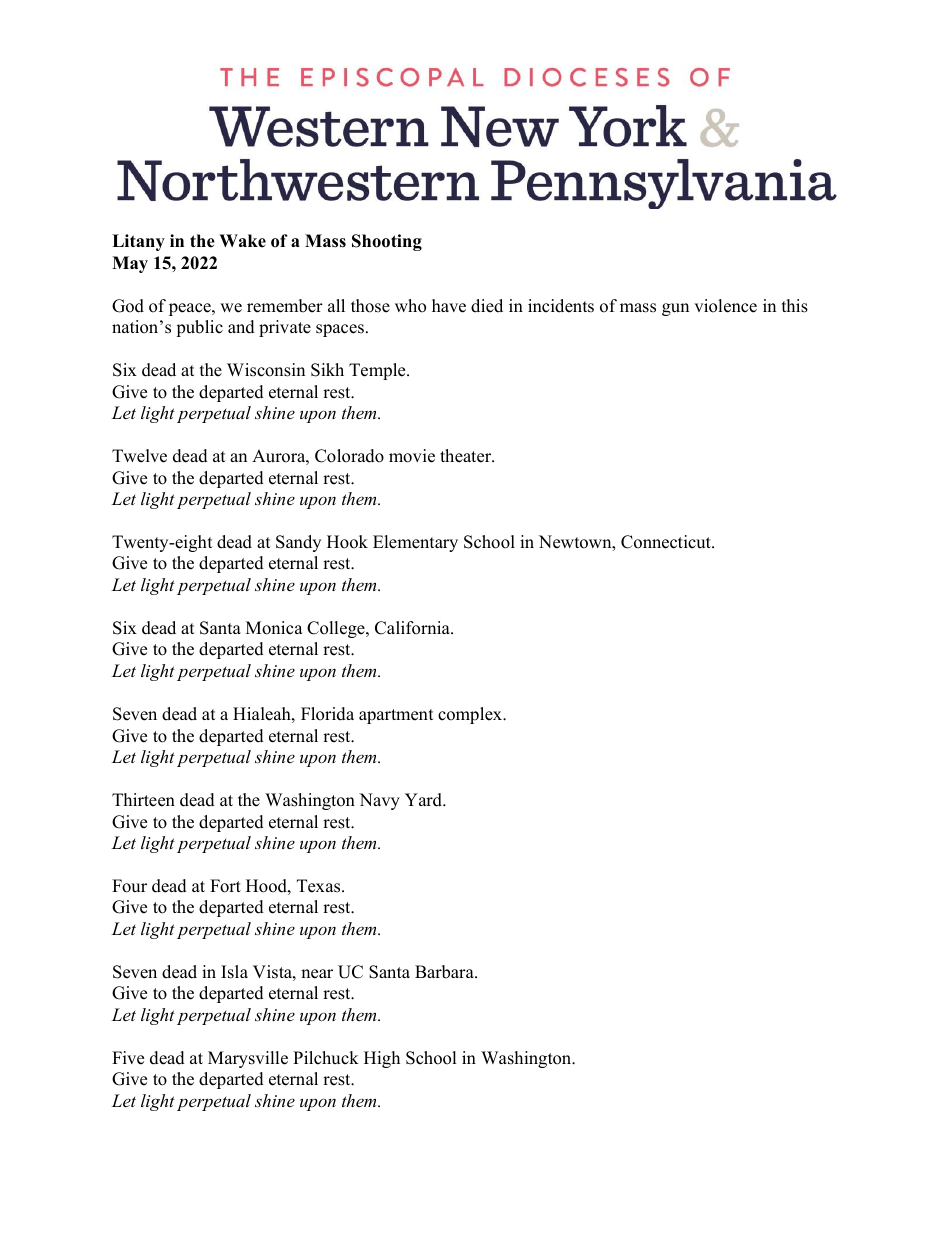 Image resolution: width=952 pixels, height=1233 pixels. I want to click on Monica, so click(274, 628).
